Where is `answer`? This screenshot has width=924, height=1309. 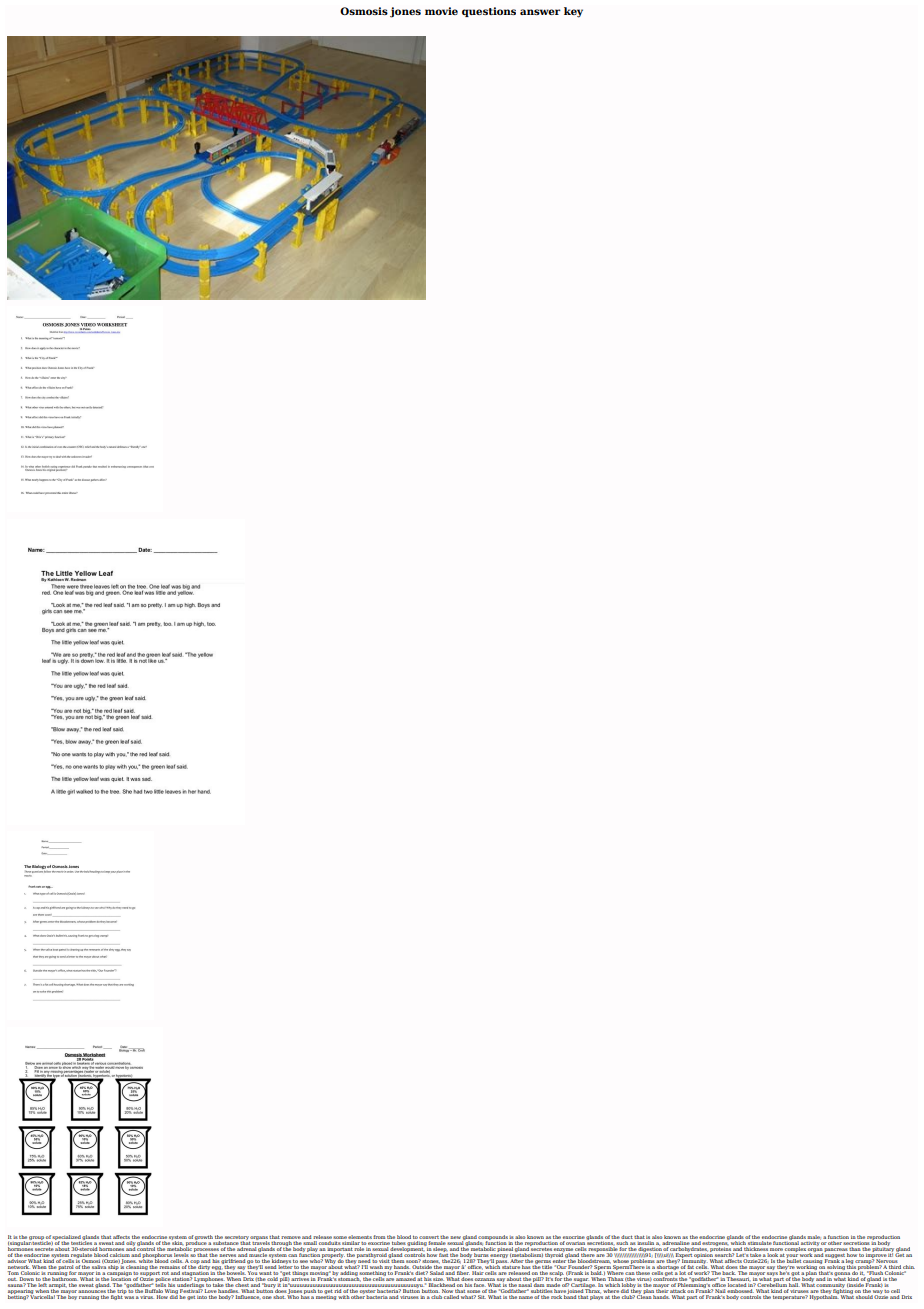 answer is located at coordinates (540, 12).
